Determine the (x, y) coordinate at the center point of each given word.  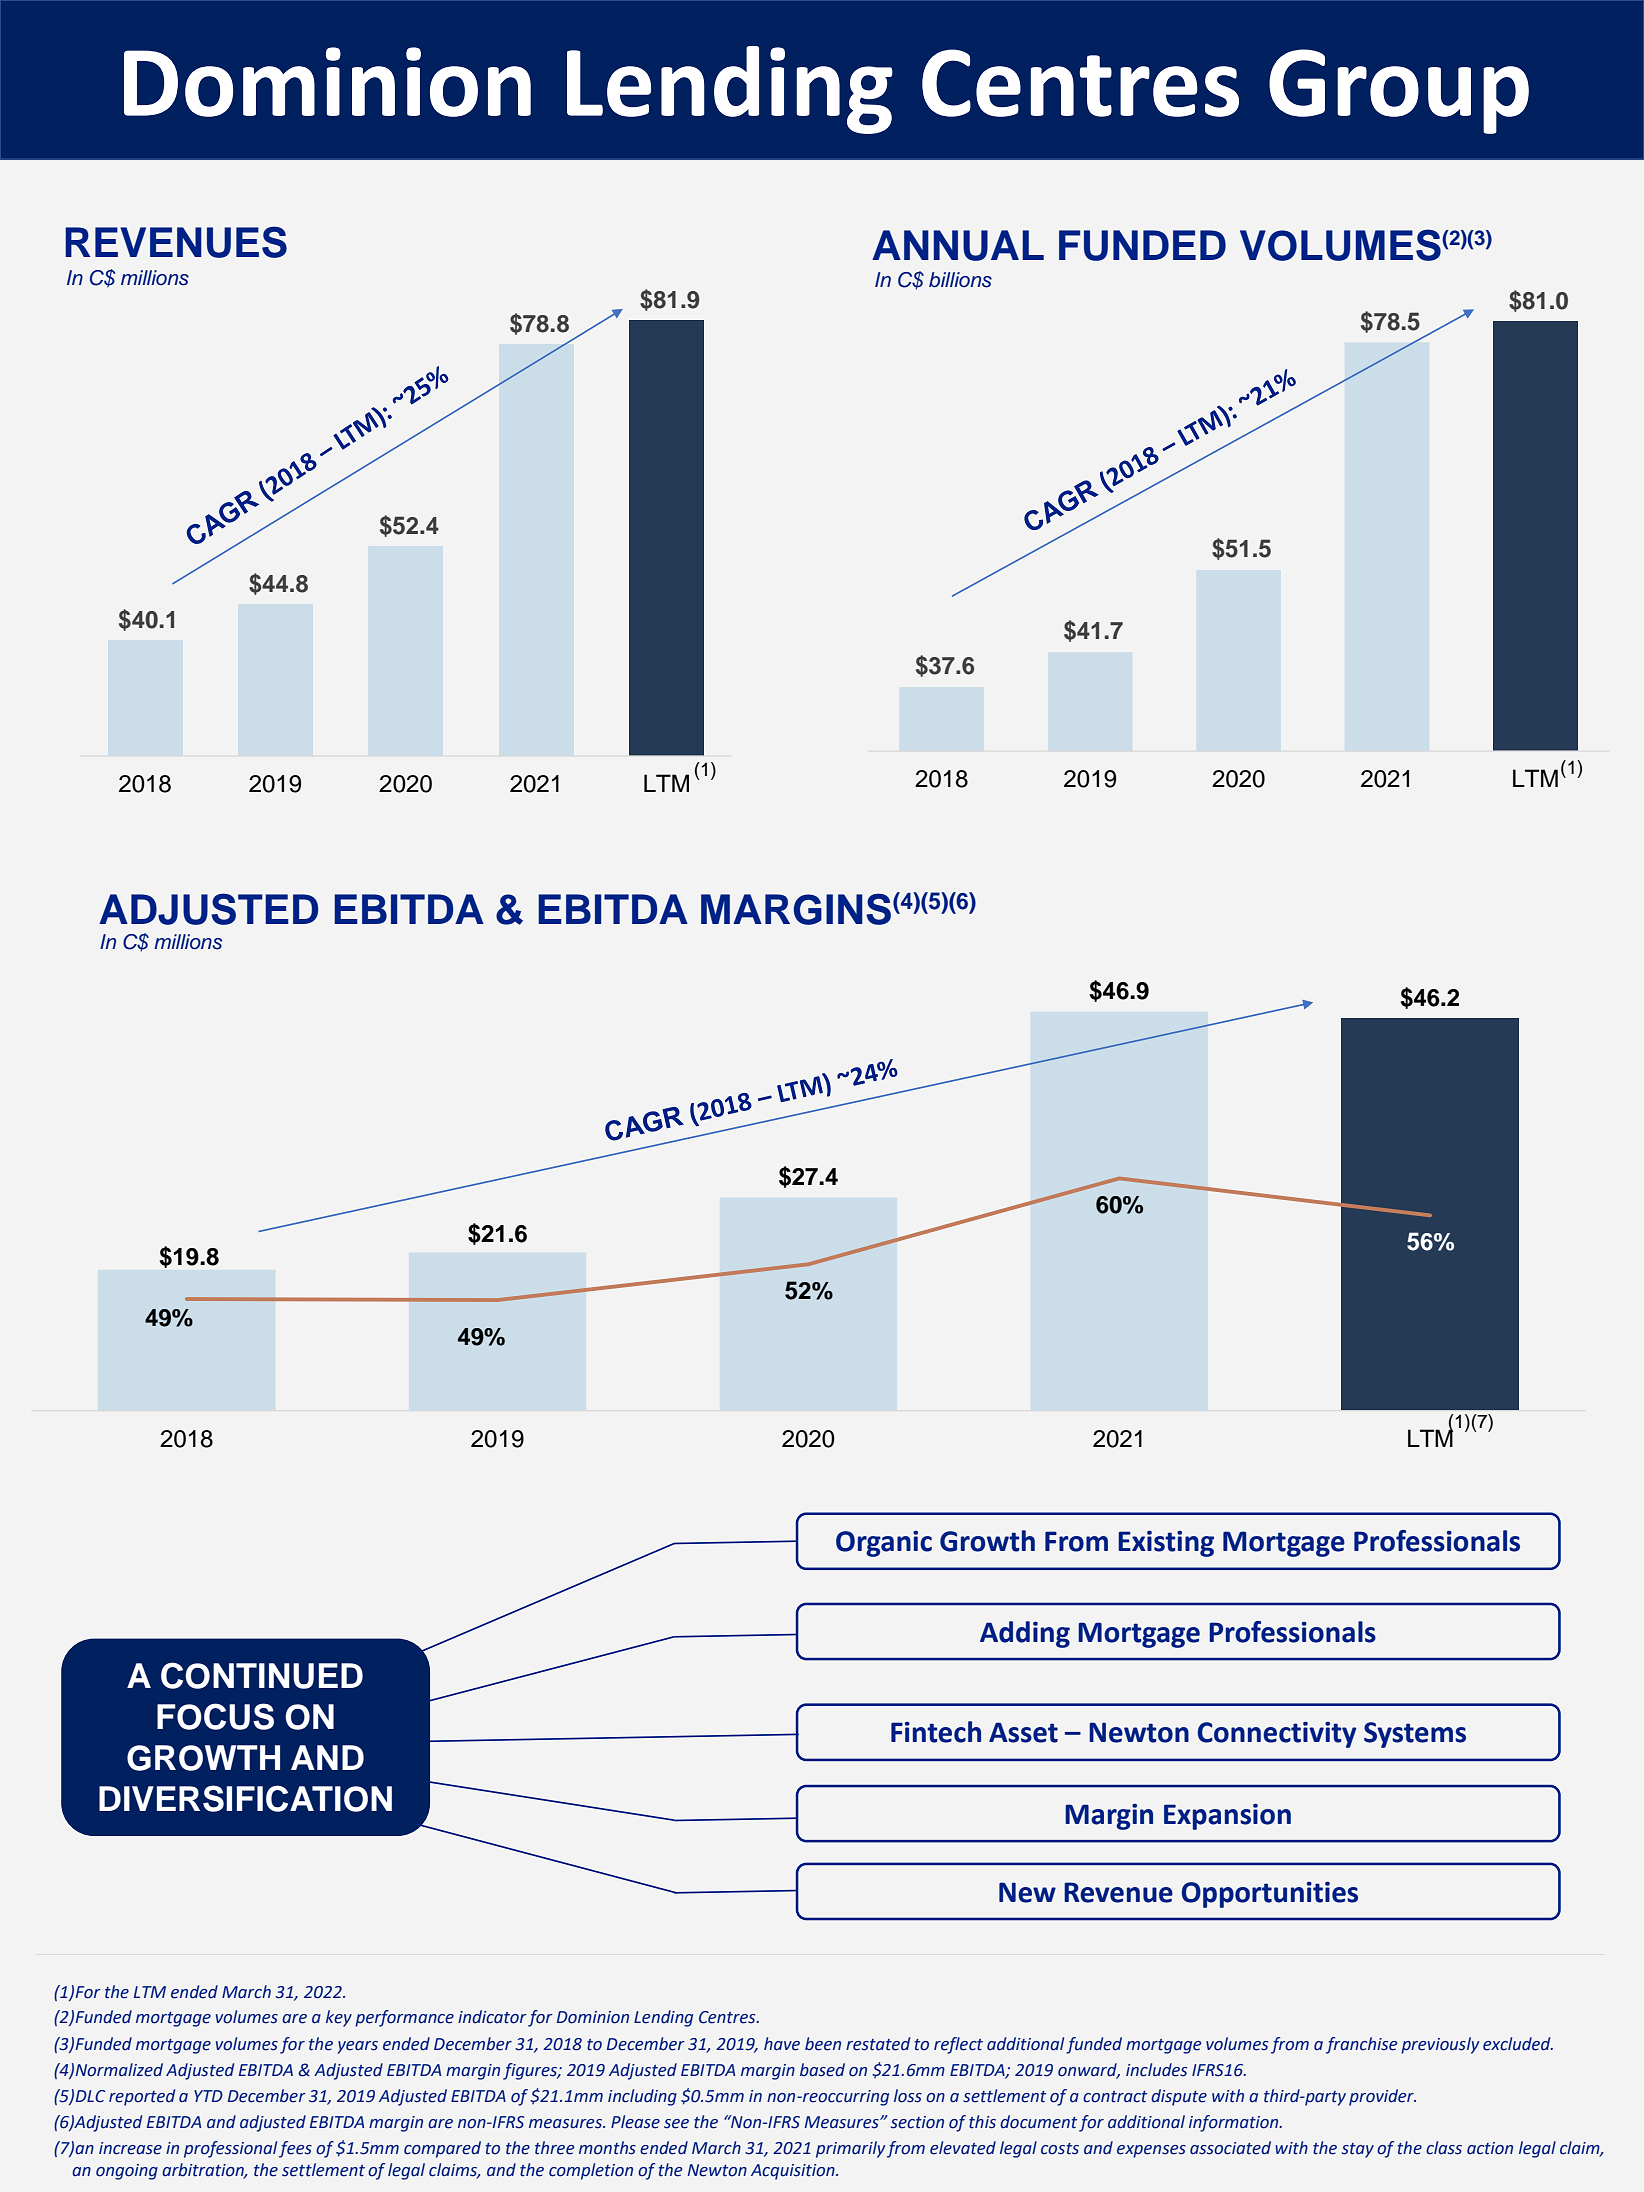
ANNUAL (958, 245)
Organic (884, 1544)
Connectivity (1277, 1735)
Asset (1023, 1732)
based (822, 2070)
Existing (1166, 1544)
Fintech (936, 1732)
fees (295, 2149)
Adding (1025, 1634)
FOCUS (215, 1716)
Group (1399, 91)
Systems (1415, 1735)
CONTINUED (262, 1675)
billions (960, 280)
